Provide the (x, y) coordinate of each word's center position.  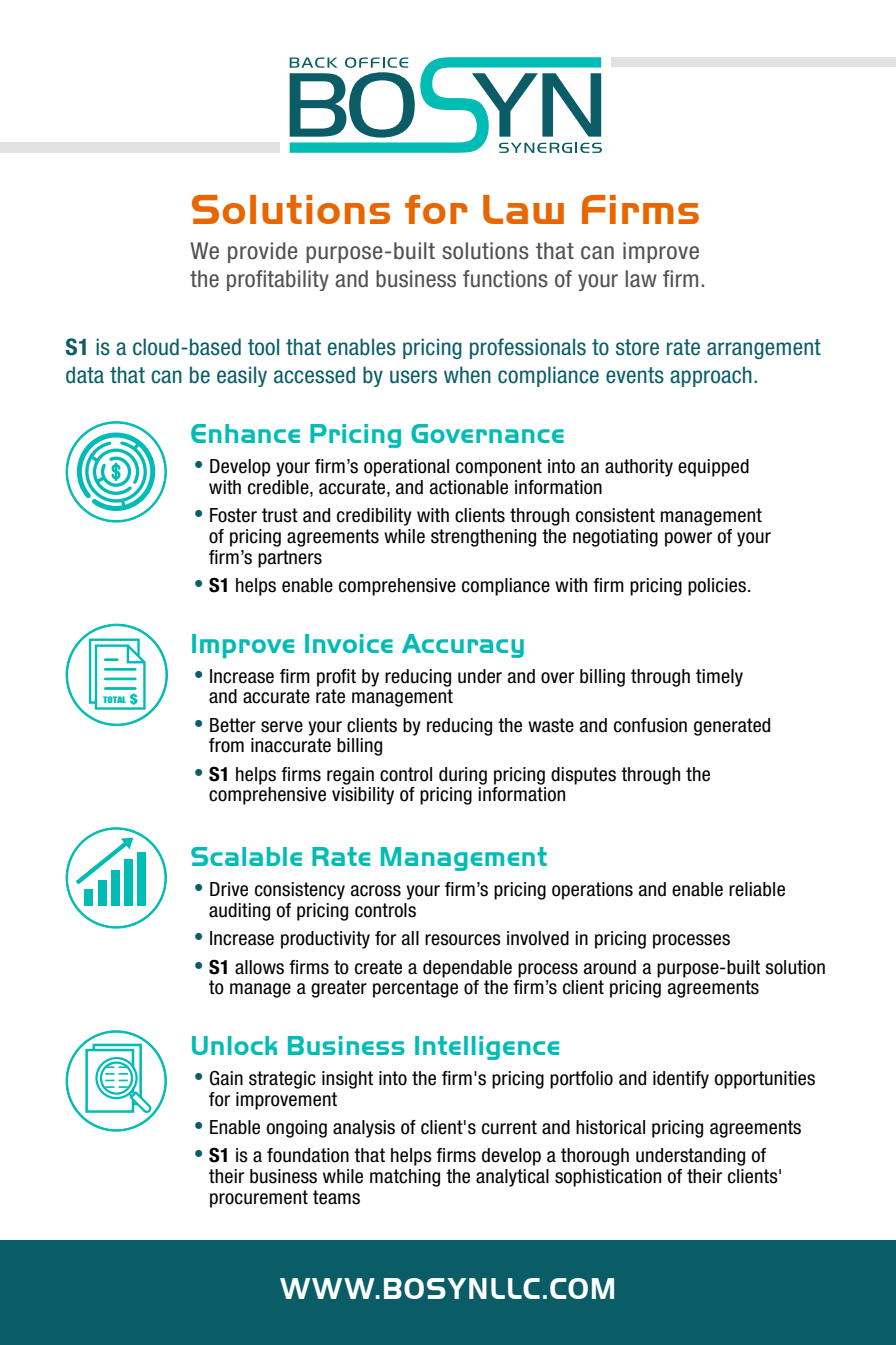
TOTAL (114, 699)
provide (263, 252)
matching (405, 1178)
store (637, 347)
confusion (650, 725)
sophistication (608, 1178)
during (463, 776)
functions (505, 279)
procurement (259, 1199)
